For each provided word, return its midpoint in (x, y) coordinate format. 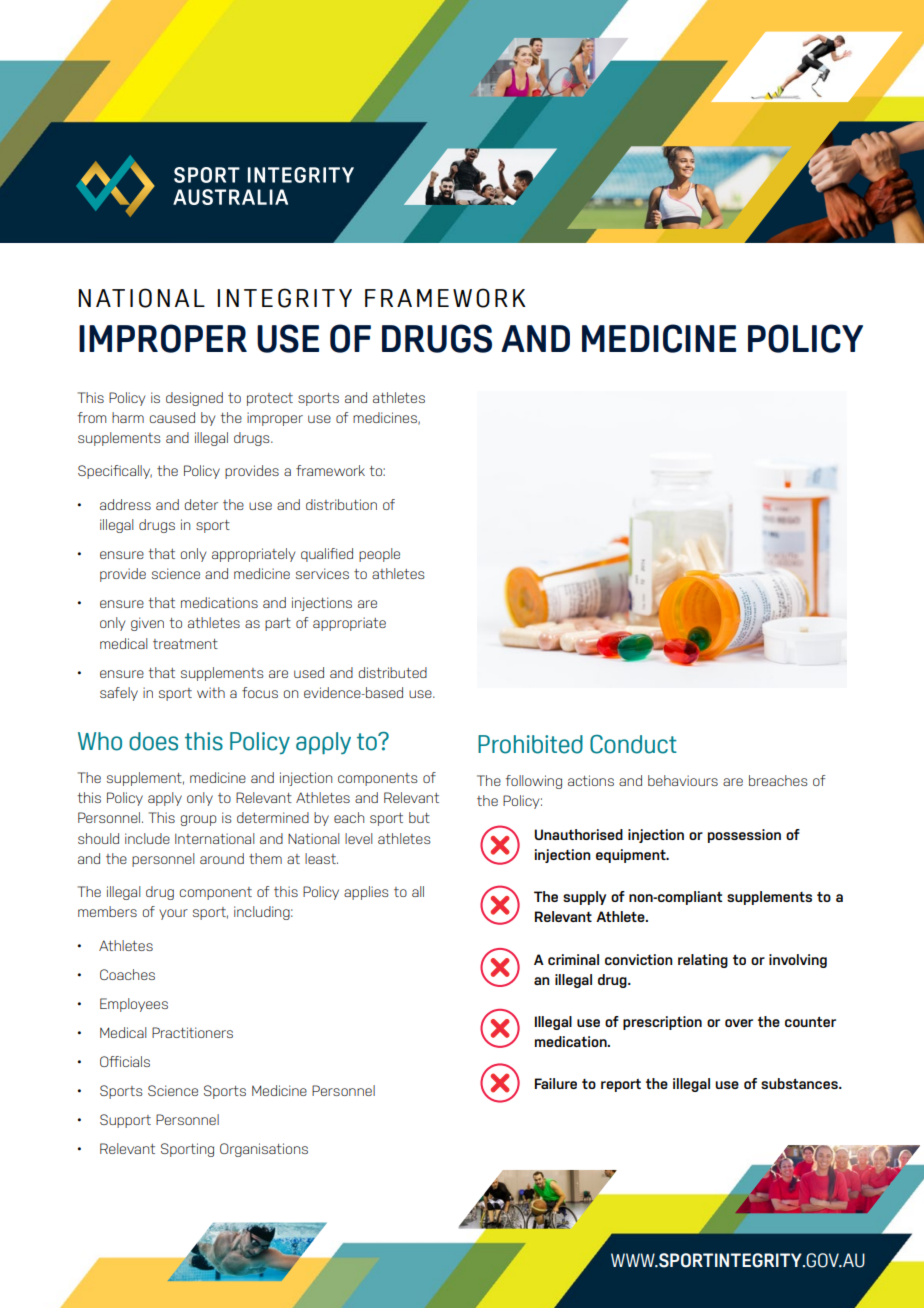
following (533, 782)
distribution (341, 504)
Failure (556, 1083)
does (153, 741)
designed (194, 399)
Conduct (633, 744)
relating (703, 961)
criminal (573, 959)
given (147, 624)
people (379, 555)
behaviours (683, 780)
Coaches (127, 974)
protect (270, 399)
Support (125, 1121)
